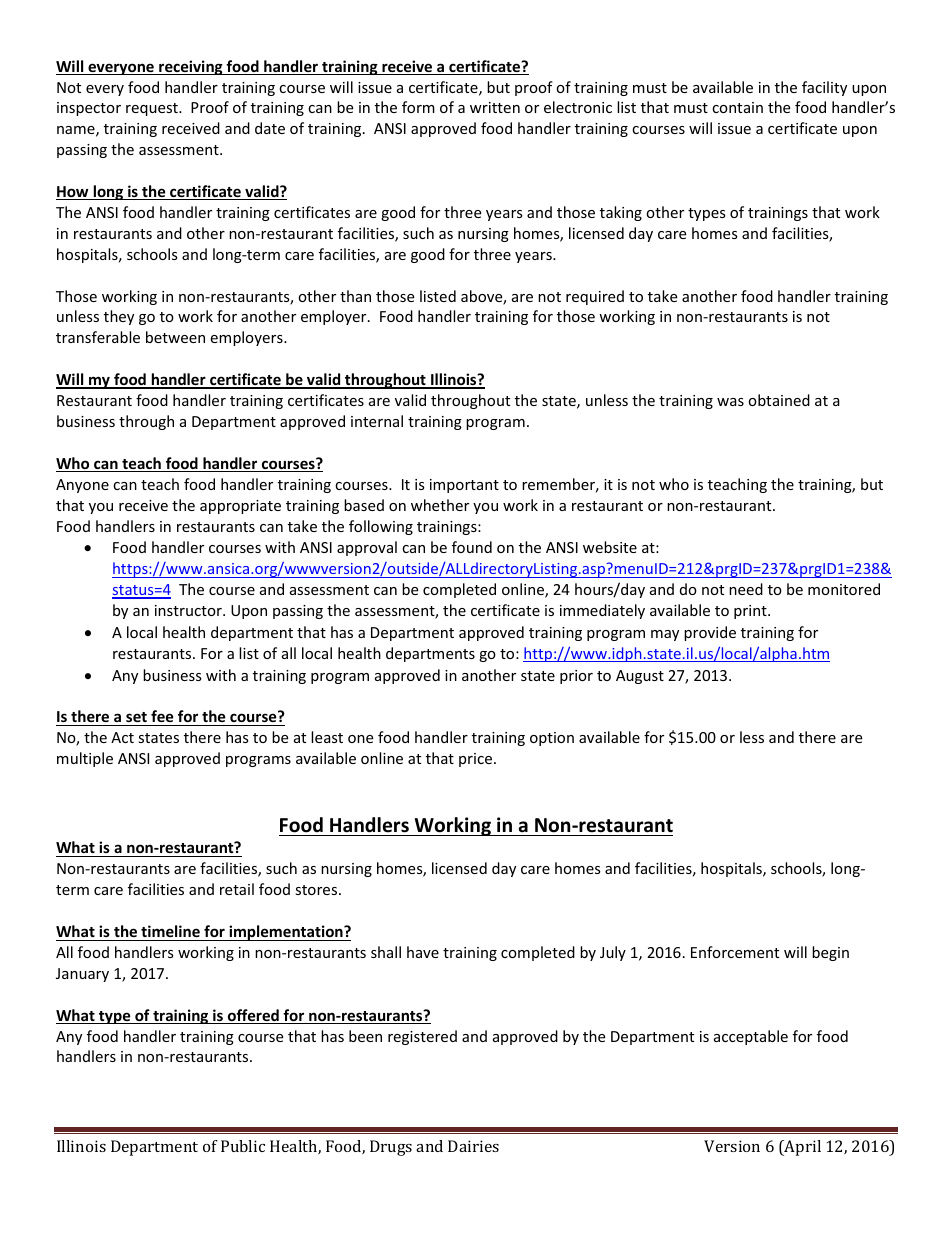  Describe the element at coordinates (122, 737) in the page. I see `Act` at that location.
